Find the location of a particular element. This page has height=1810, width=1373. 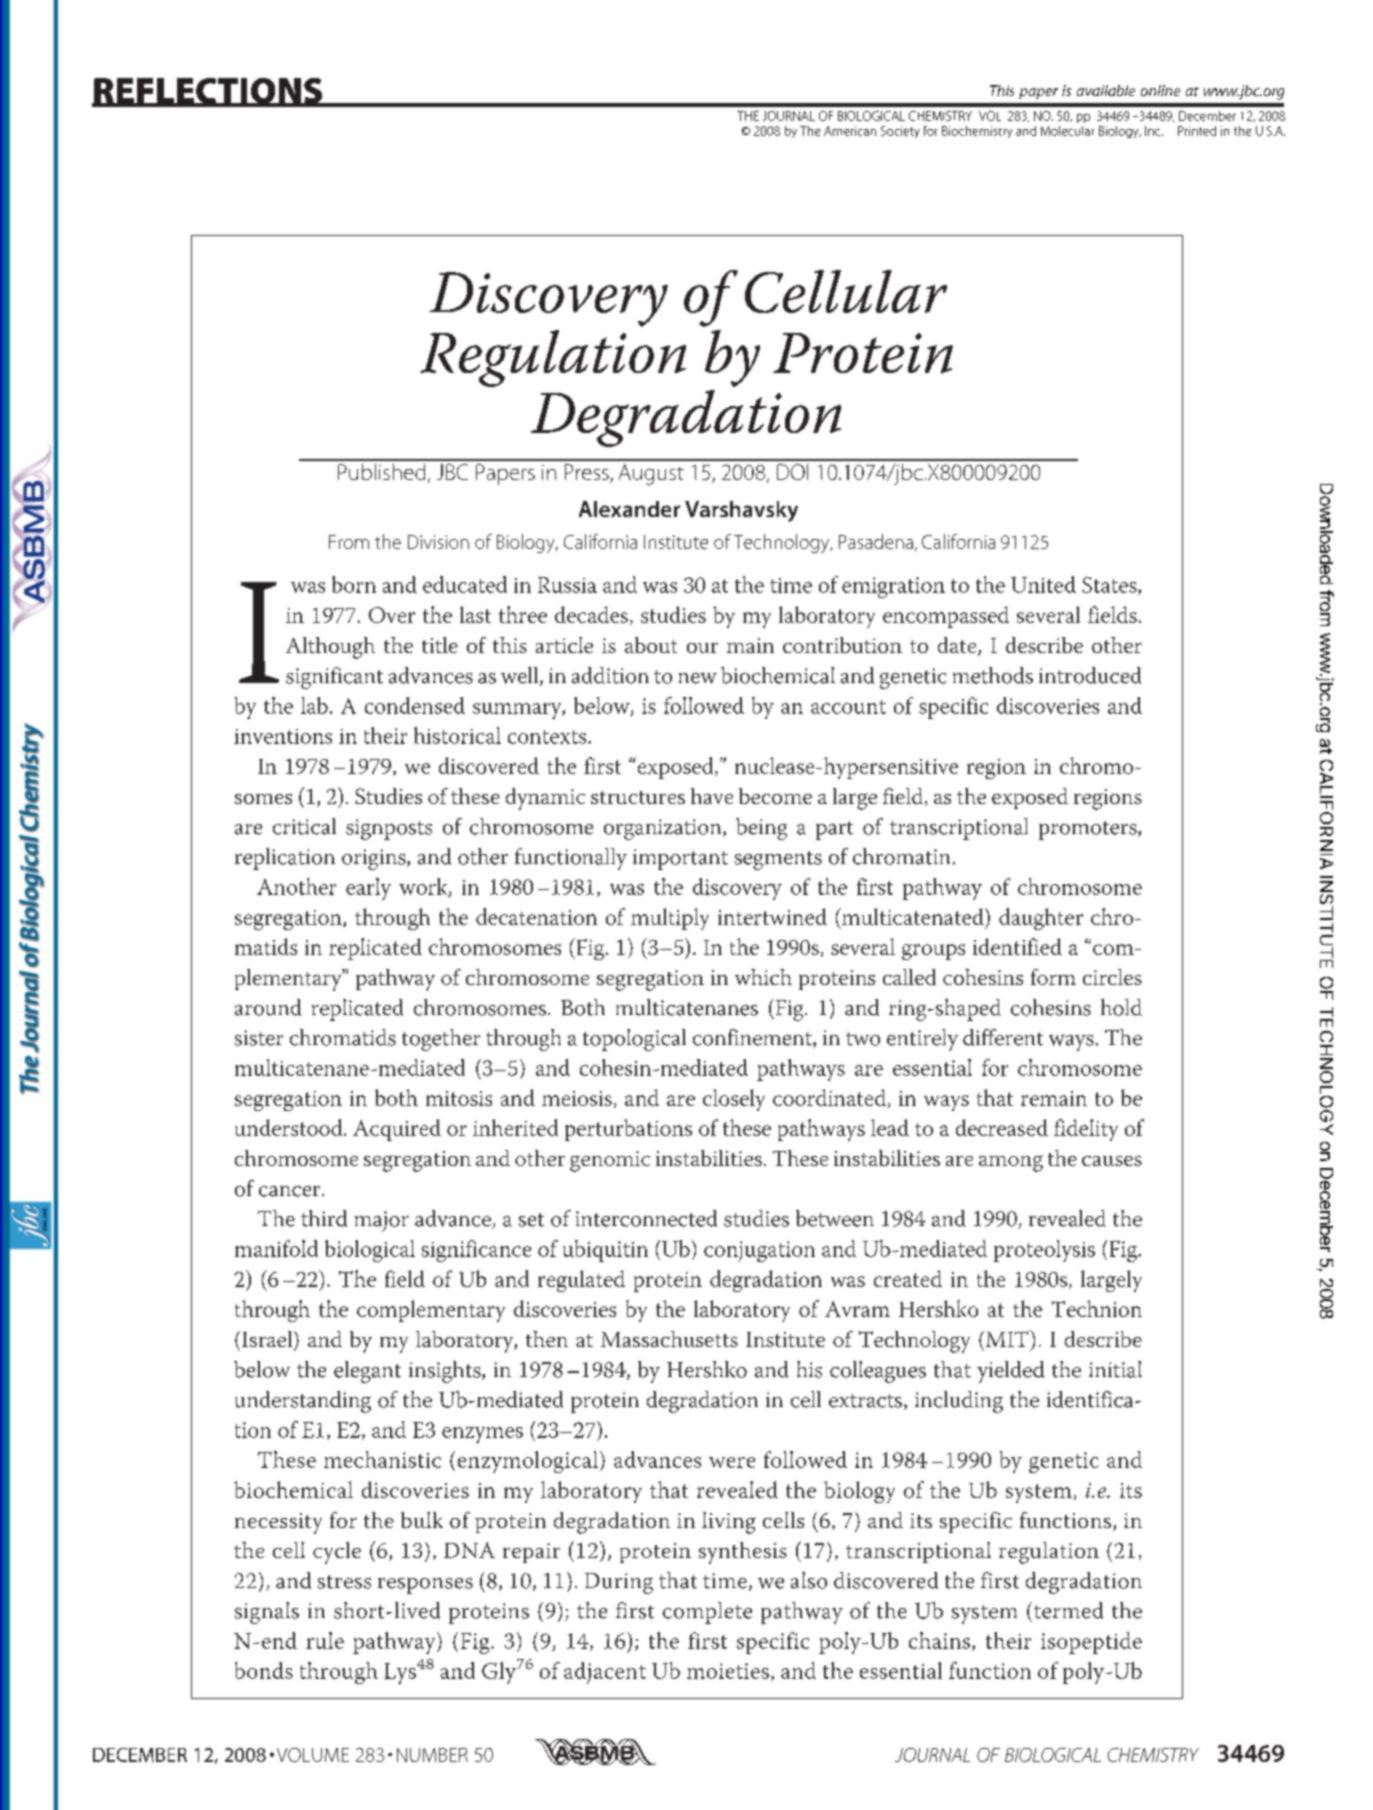

Division is located at coordinates (438, 542).
